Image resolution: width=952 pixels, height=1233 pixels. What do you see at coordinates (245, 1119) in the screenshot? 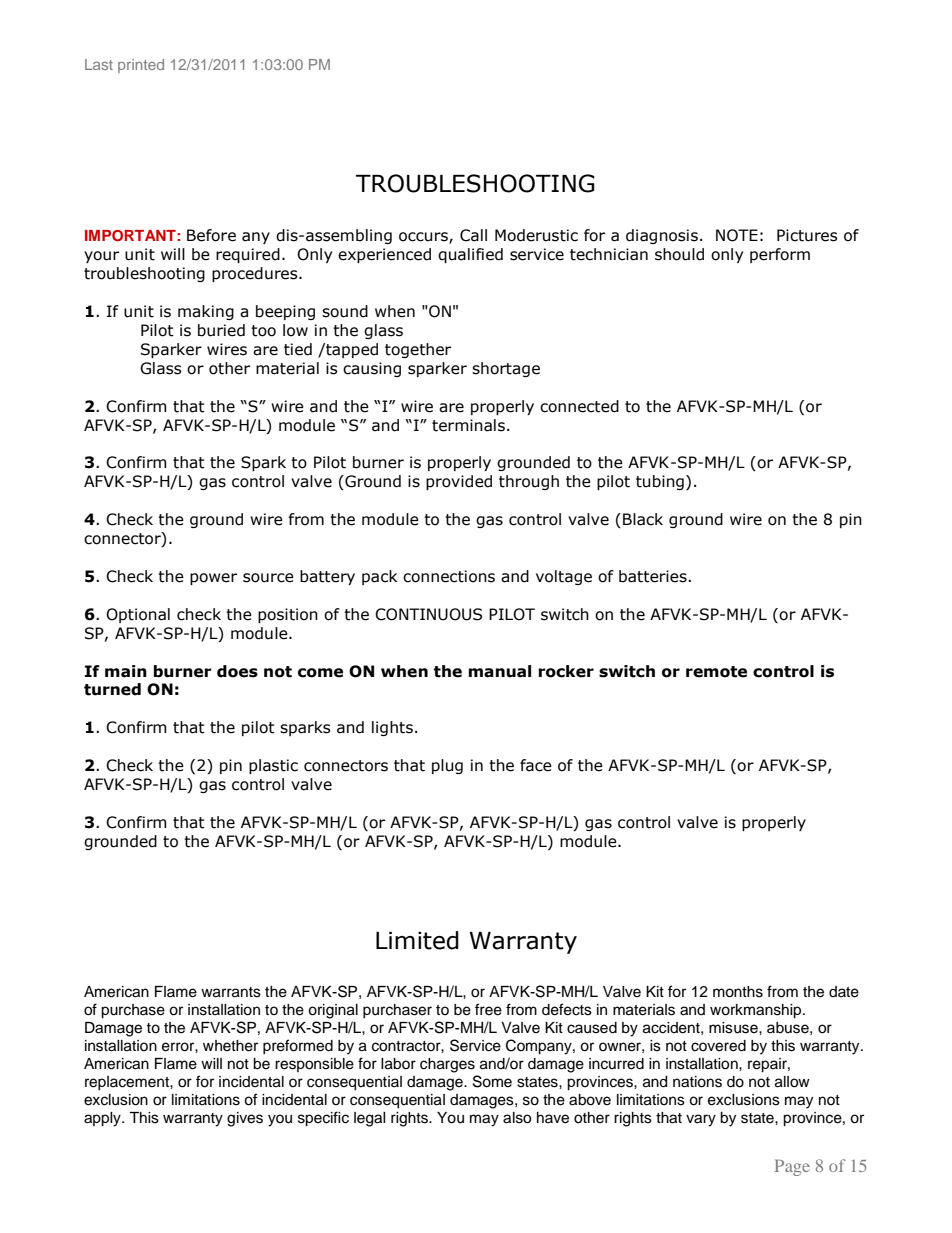
I see `gives` at bounding box center [245, 1119].
